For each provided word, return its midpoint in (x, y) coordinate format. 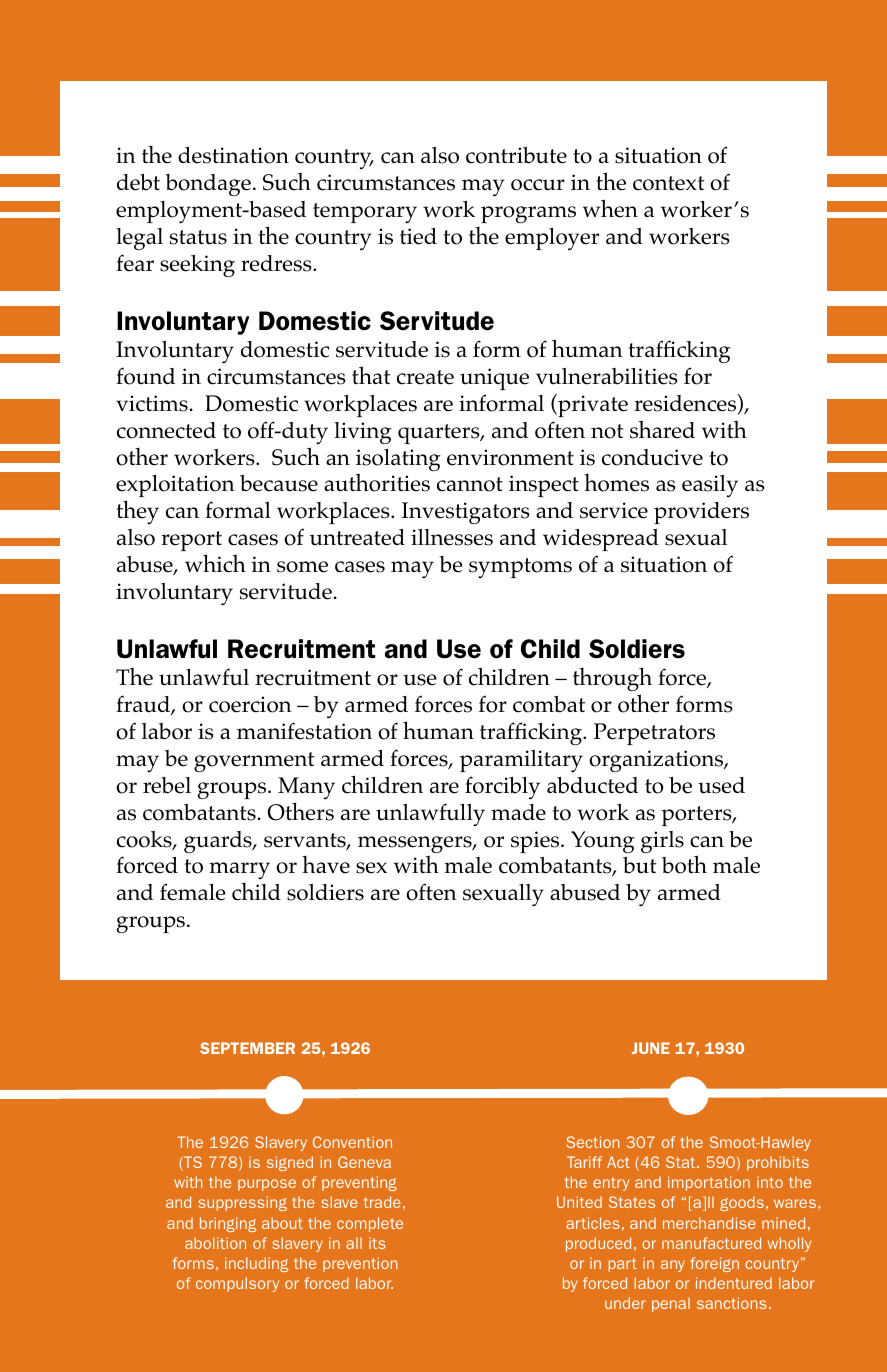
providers (701, 513)
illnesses (452, 537)
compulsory (237, 1284)
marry (240, 870)
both (684, 864)
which (215, 563)
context (669, 183)
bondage (208, 185)
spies (536, 842)
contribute (516, 155)
